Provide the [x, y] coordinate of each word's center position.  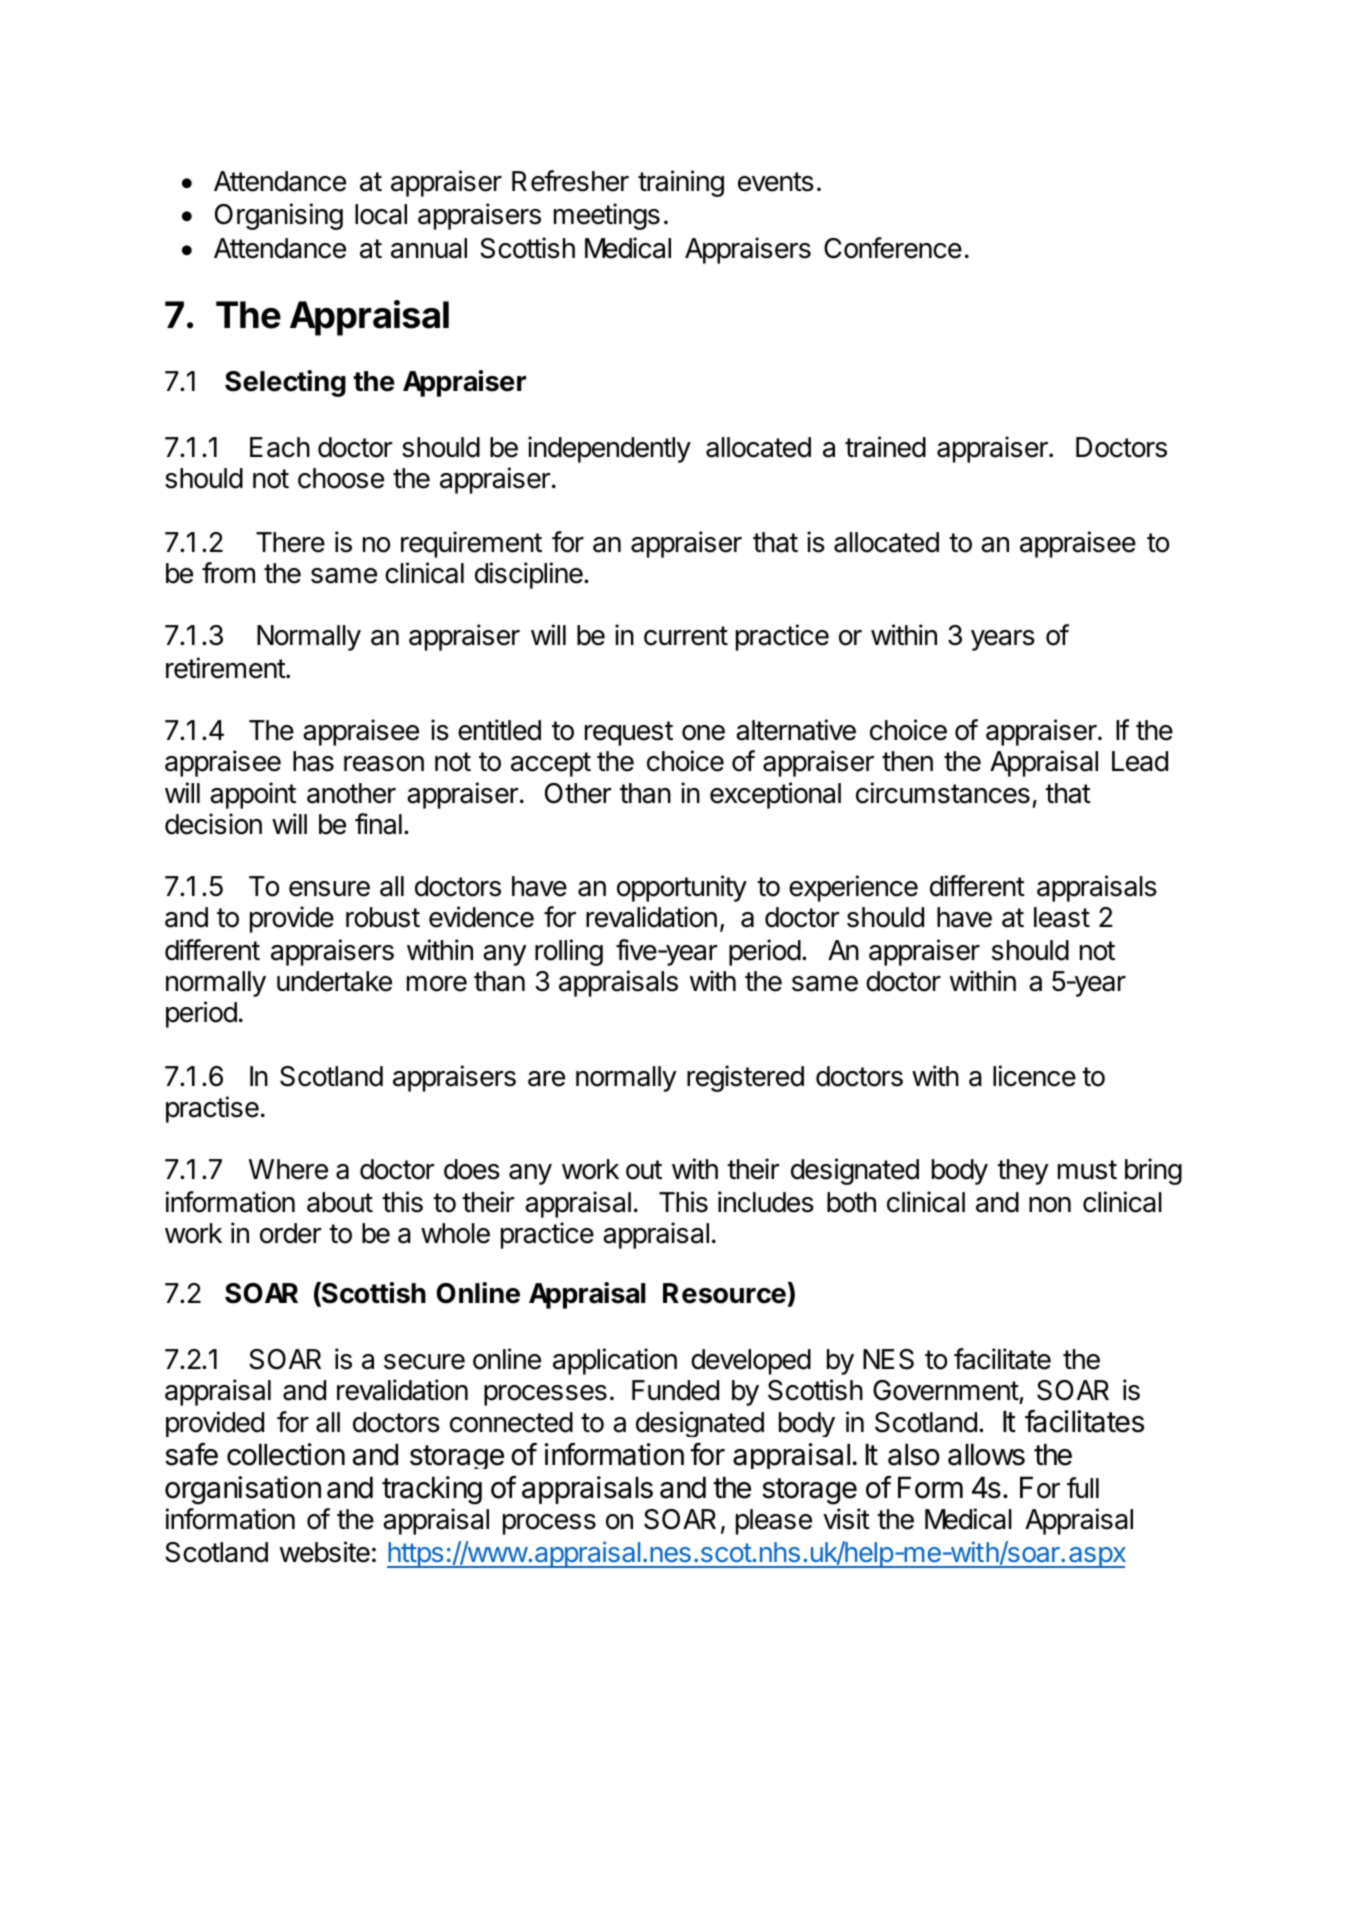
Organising [279, 216]
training [681, 183]
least [1062, 917]
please [774, 1522]
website [325, 1552]
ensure [329, 889]
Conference [893, 248]
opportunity [682, 888]
